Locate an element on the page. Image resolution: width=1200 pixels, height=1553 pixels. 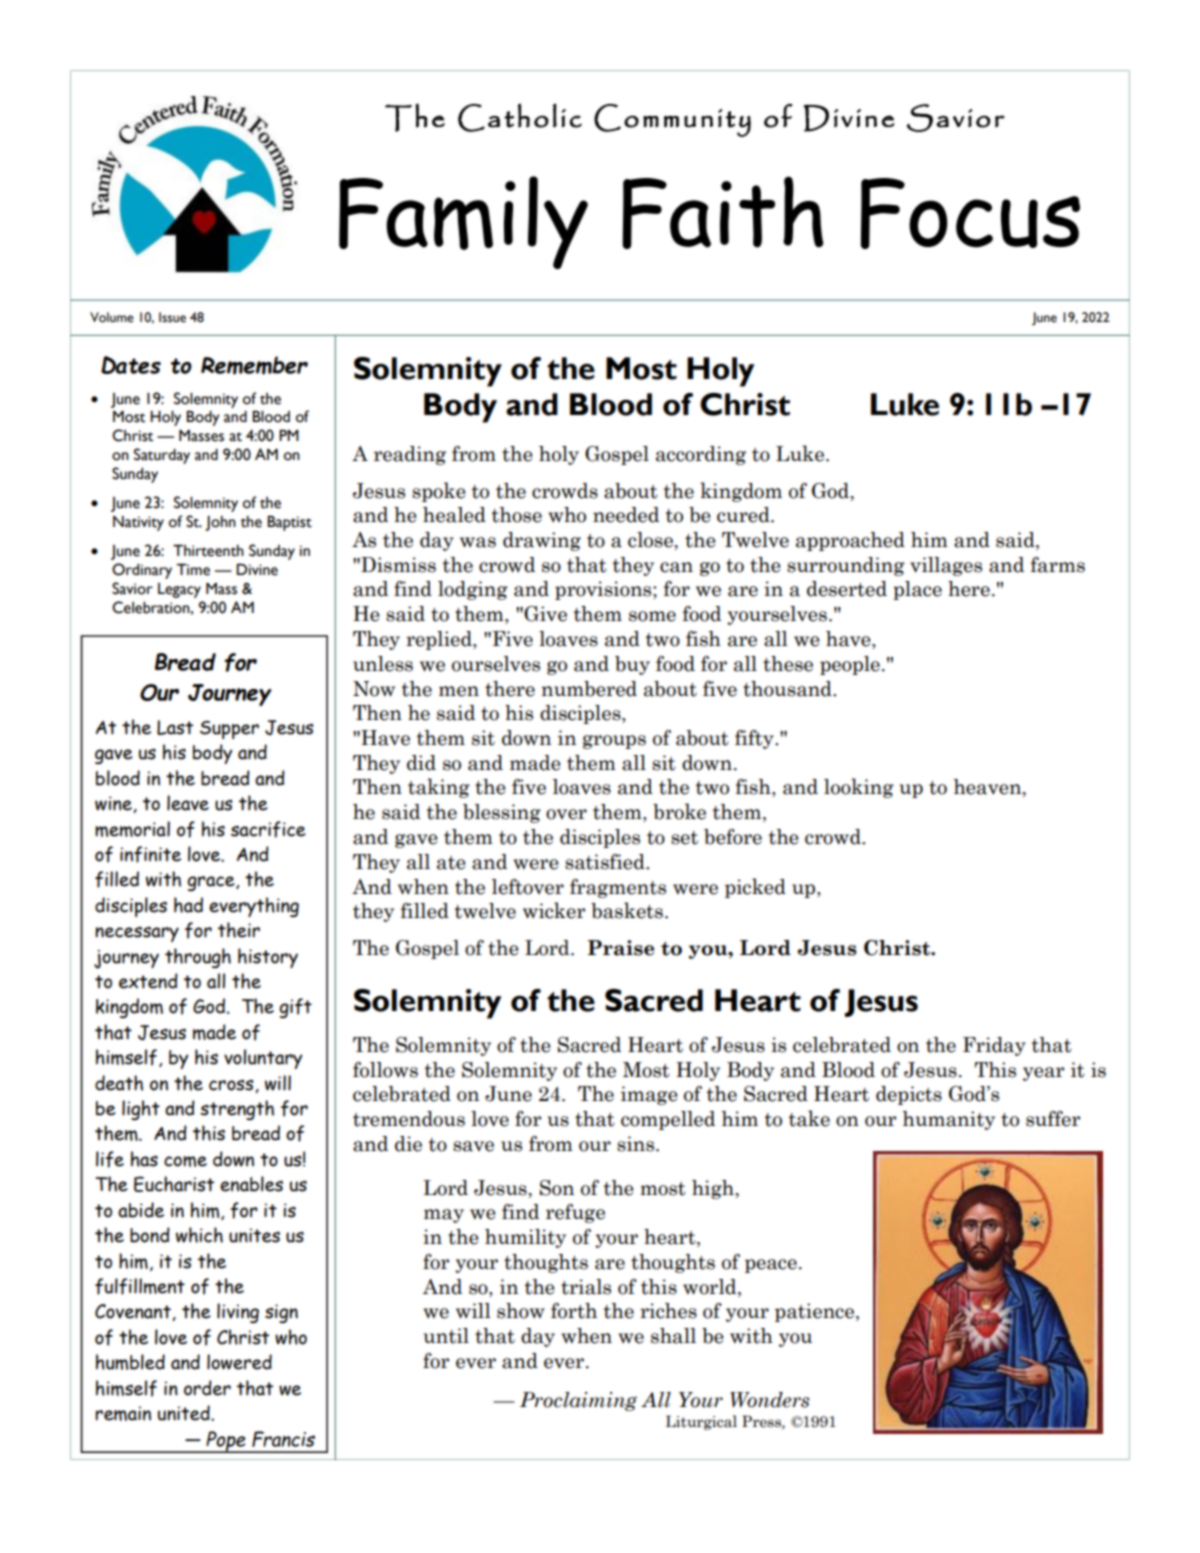
heaven is located at coordinates (988, 788).
